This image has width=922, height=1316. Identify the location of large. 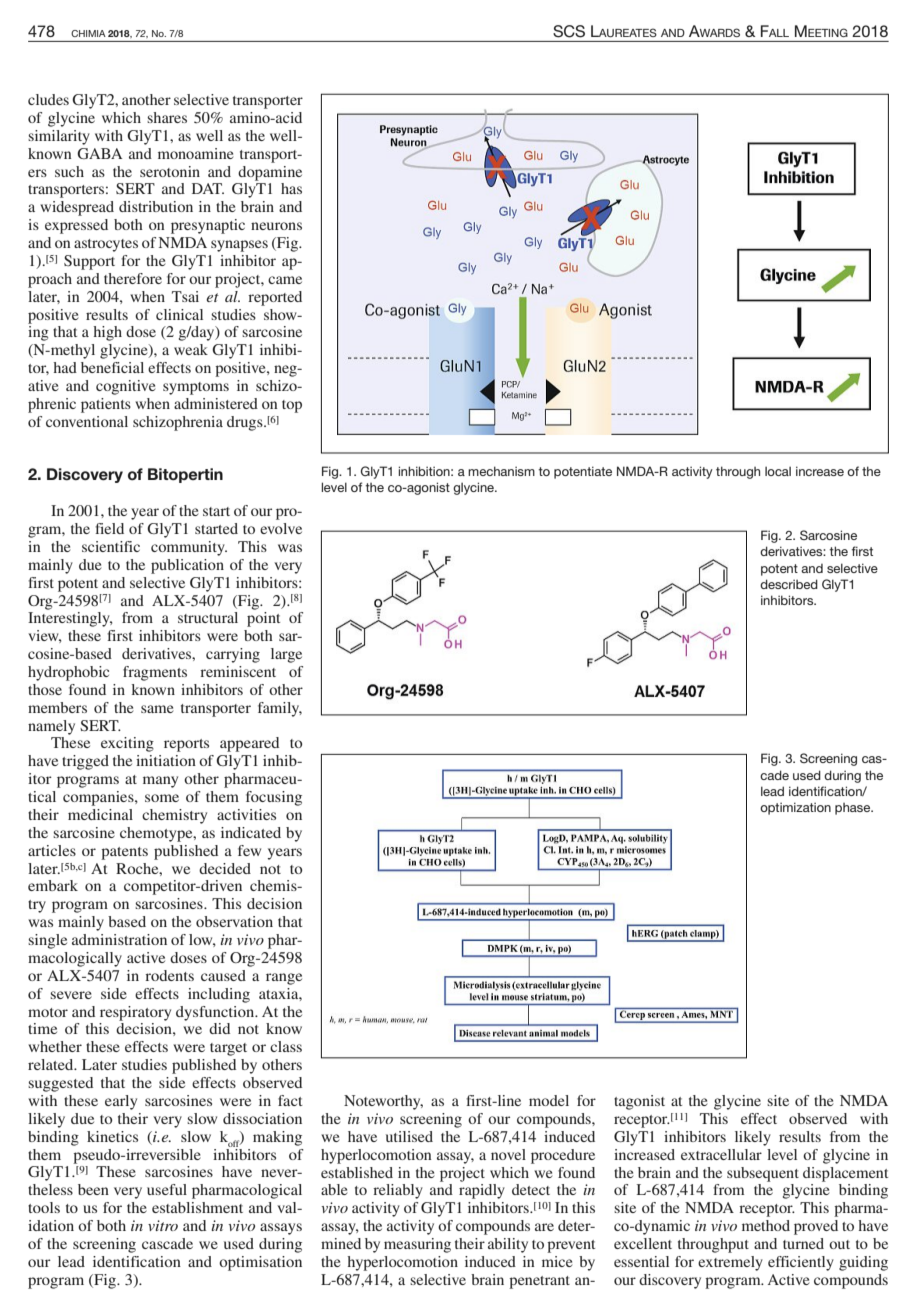
(286, 655).
